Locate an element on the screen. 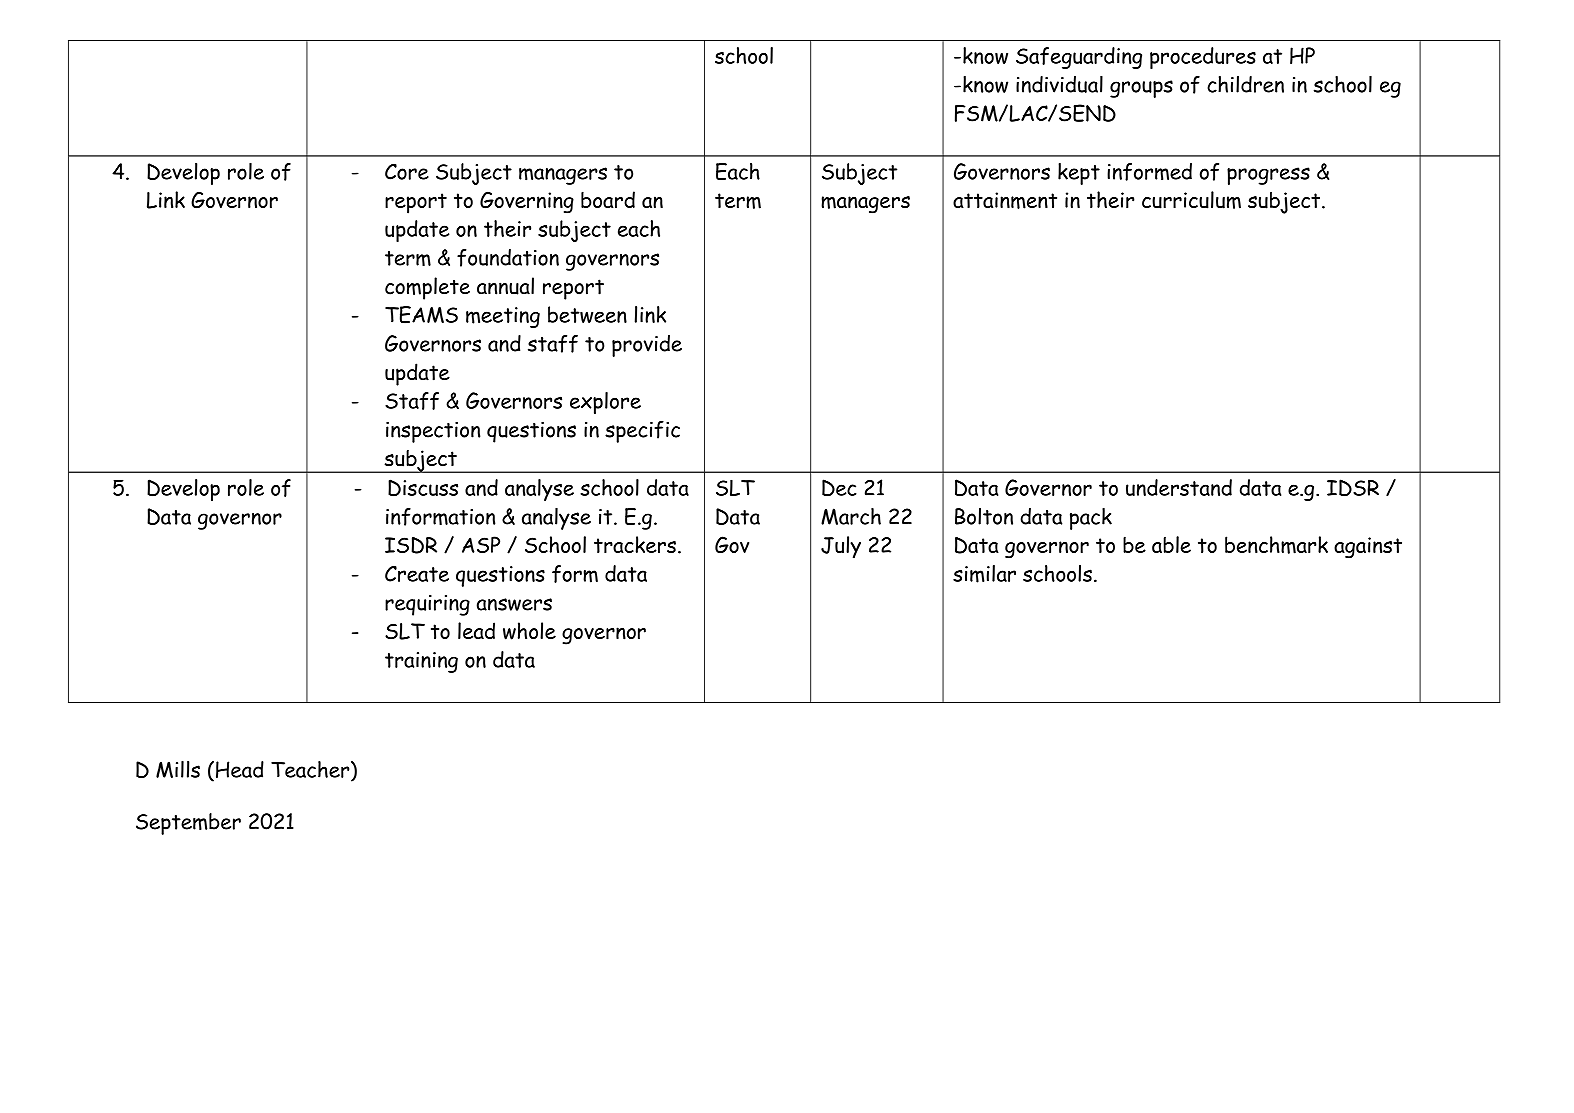 This screenshot has height=1113, width=1574. provide is located at coordinates (647, 346).
